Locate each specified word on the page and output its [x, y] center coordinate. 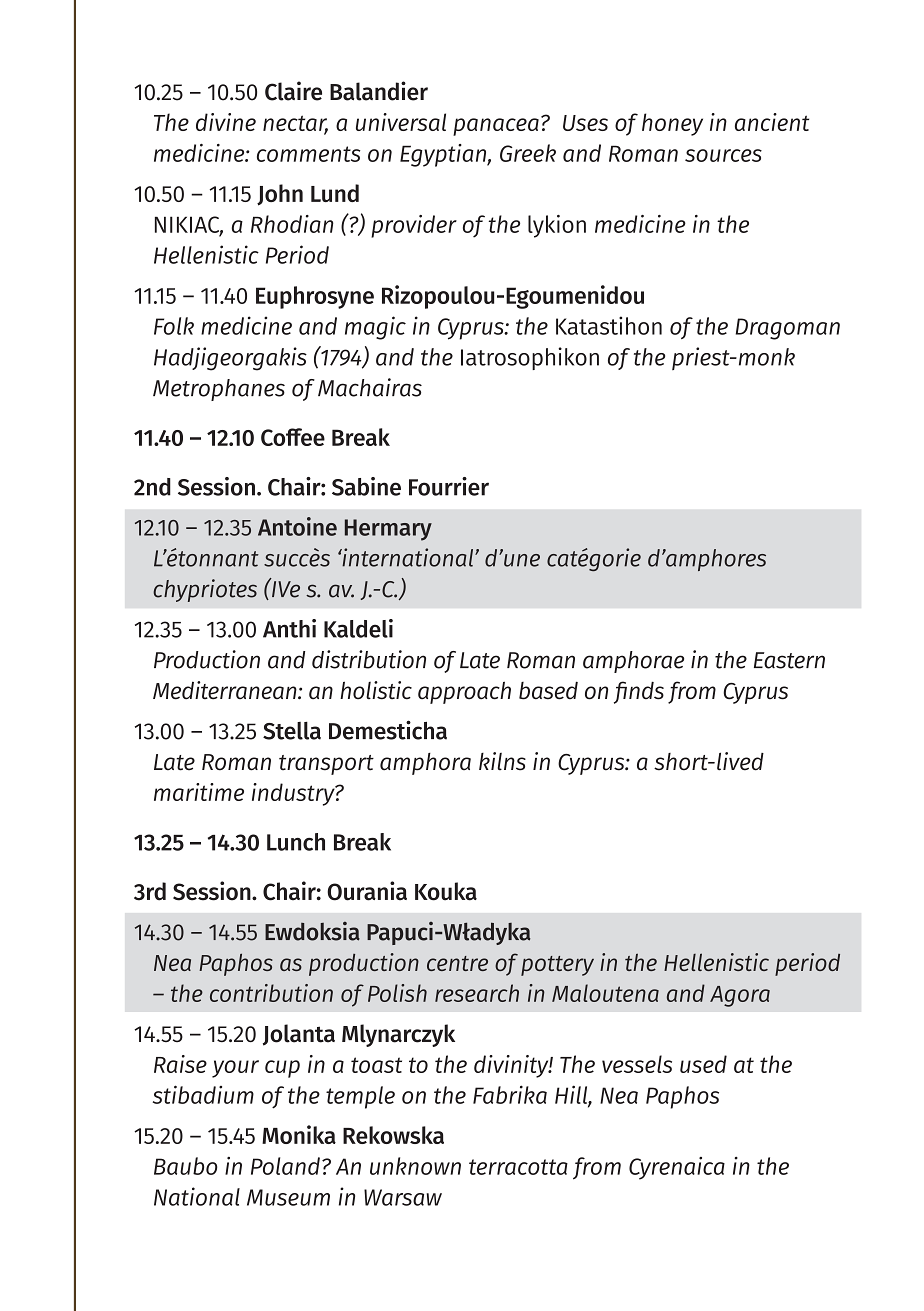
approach [464, 692]
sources [723, 155]
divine [226, 122]
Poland [285, 1166]
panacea [496, 127]
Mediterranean [226, 690]
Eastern [789, 660]
